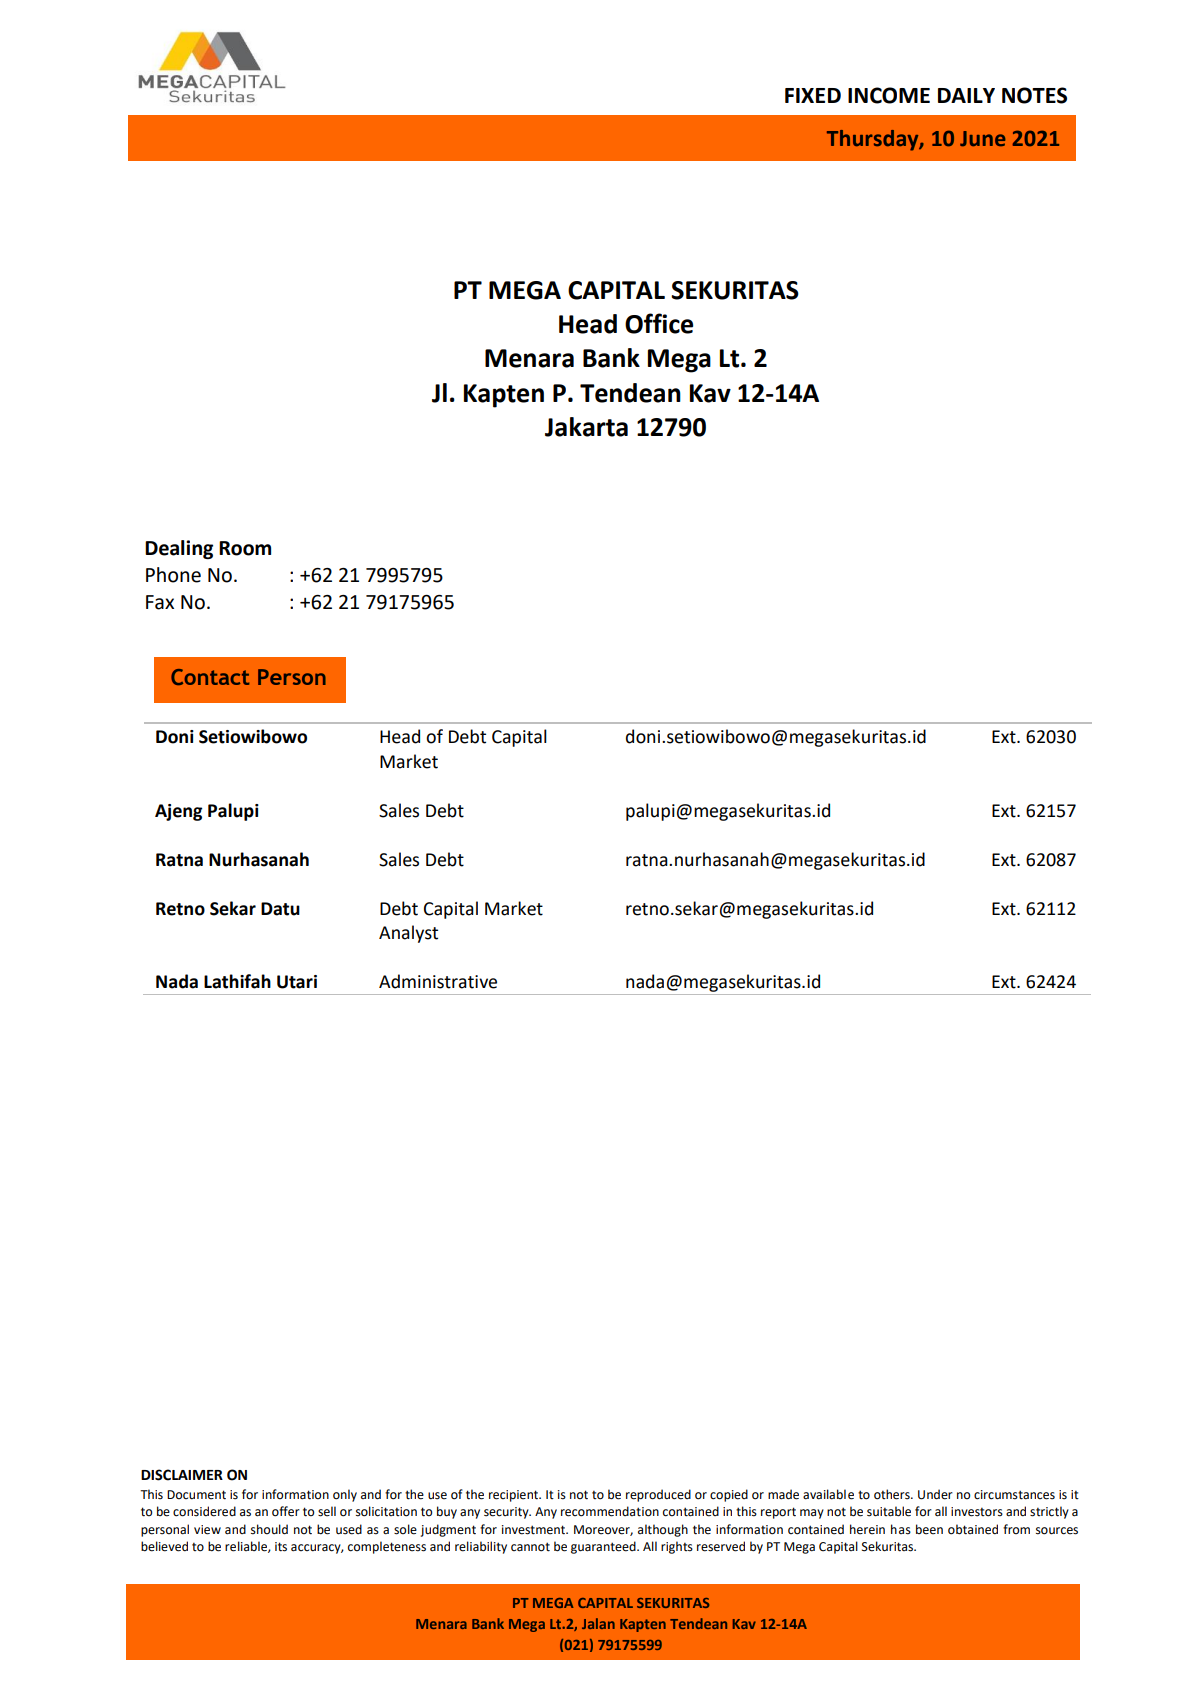 This page has width=1194, height=1688. I want to click on Jakarta, so click(586, 427).
